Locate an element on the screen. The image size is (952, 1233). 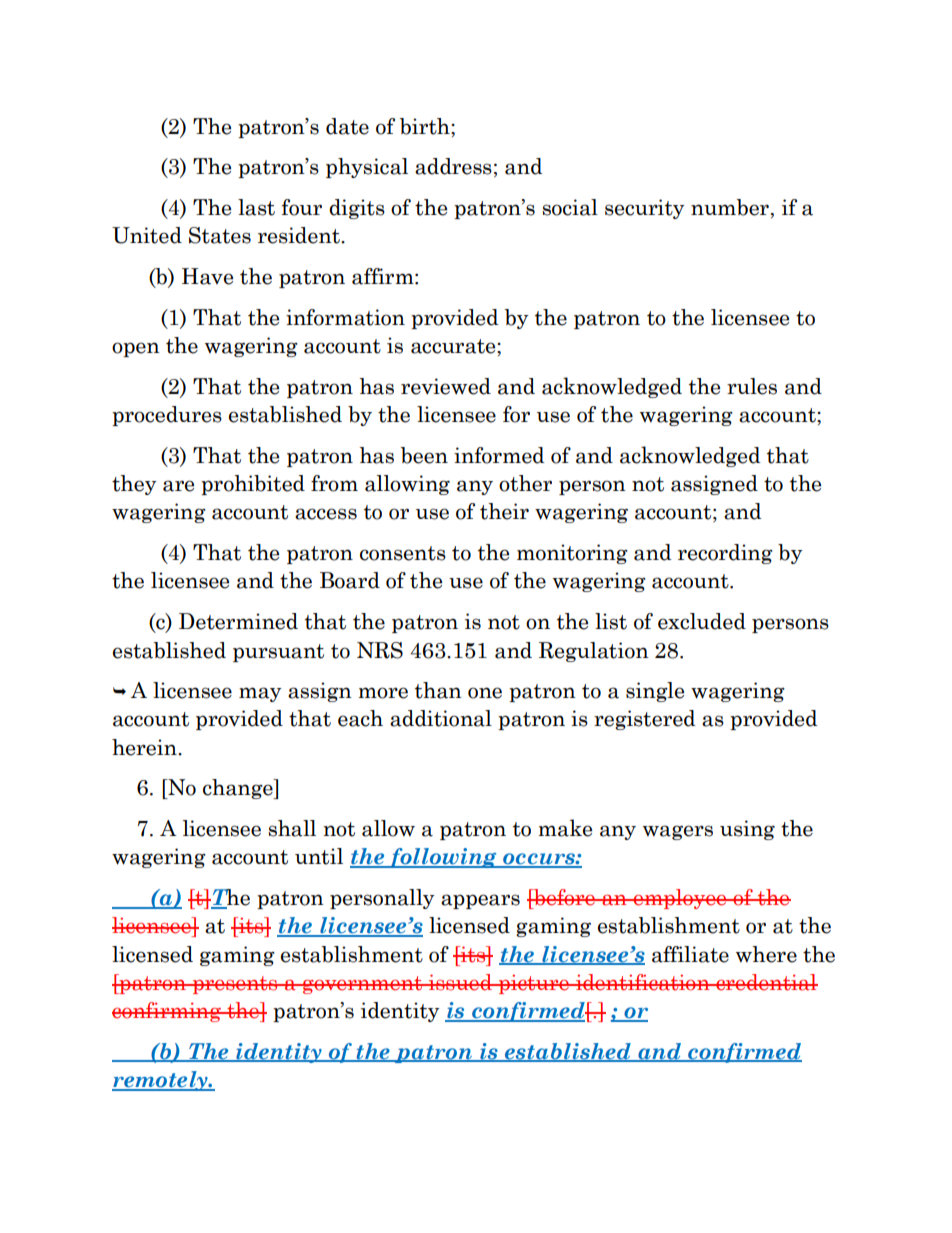
recording is located at coordinates (725, 554).
